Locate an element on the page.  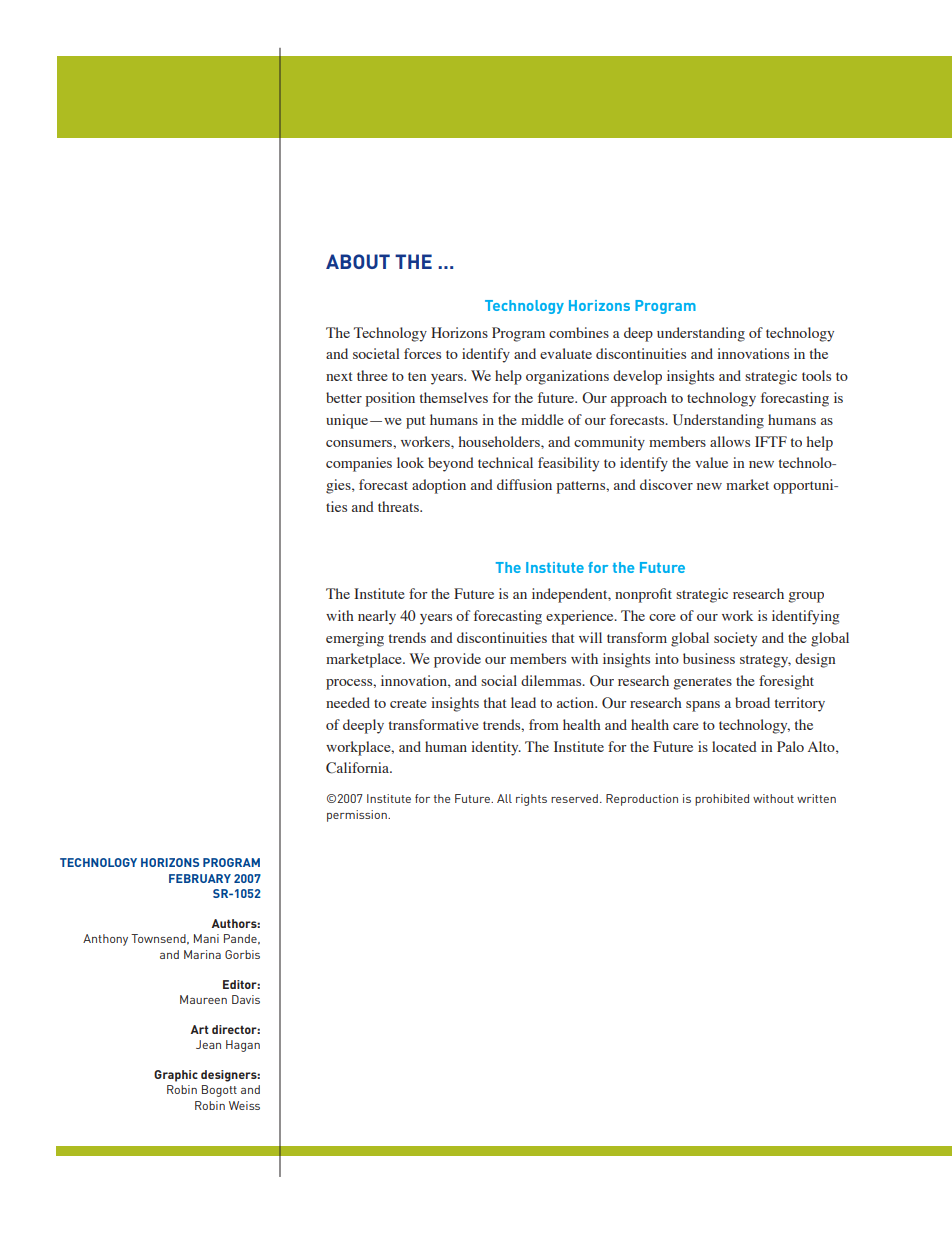
social is located at coordinates (499, 680).
